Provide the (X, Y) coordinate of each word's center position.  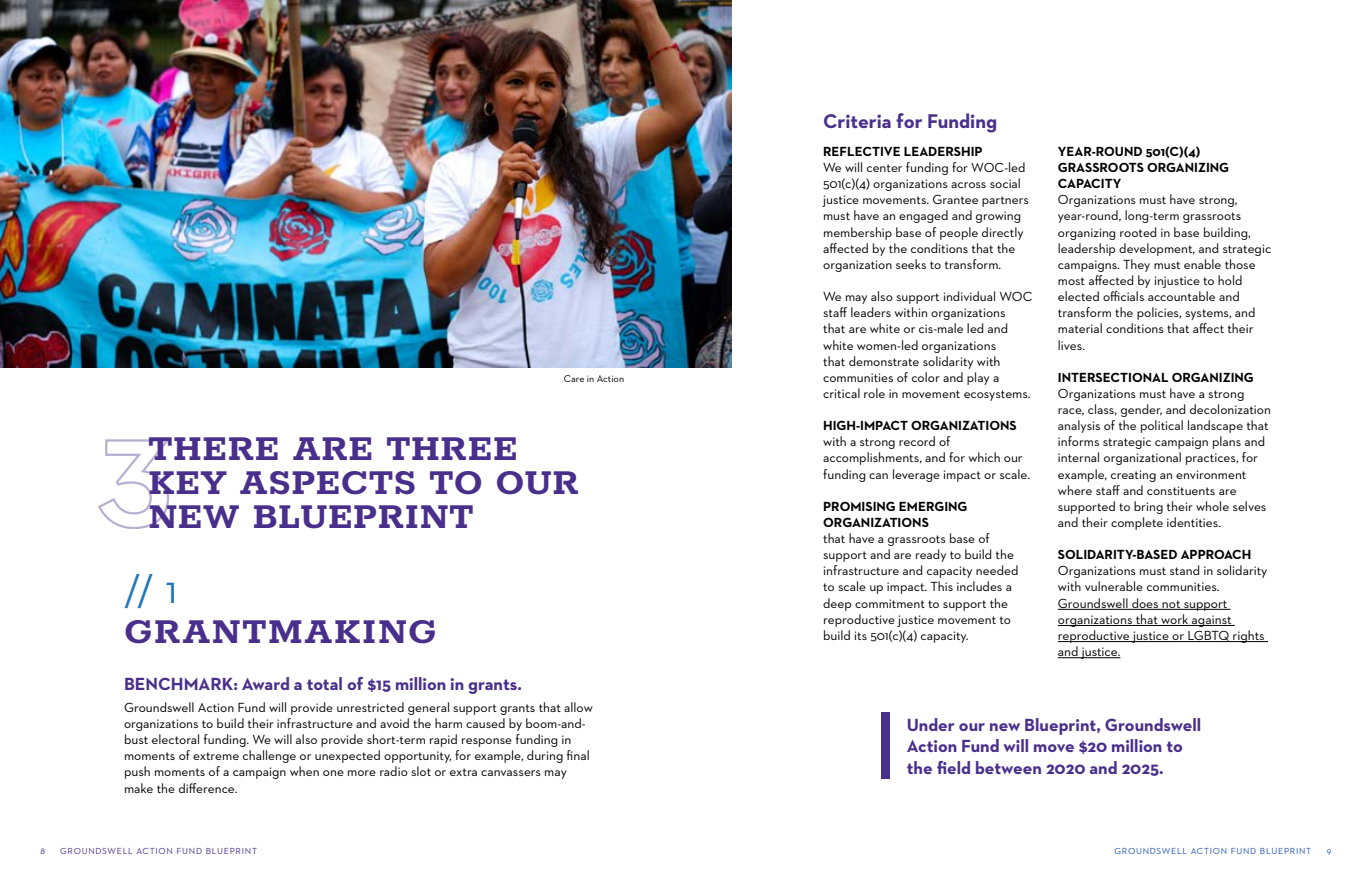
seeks (911, 264)
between (1008, 767)
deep (837, 604)
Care (574, 378)
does (1145, 604)
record (917, 441)
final (578, 755)
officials (1123, 296)
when (304, 771)
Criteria (857, 121)
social (1005, 183)
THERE (212, 450)
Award (265, 683)
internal (1078, 457)
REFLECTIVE (862, 151)
